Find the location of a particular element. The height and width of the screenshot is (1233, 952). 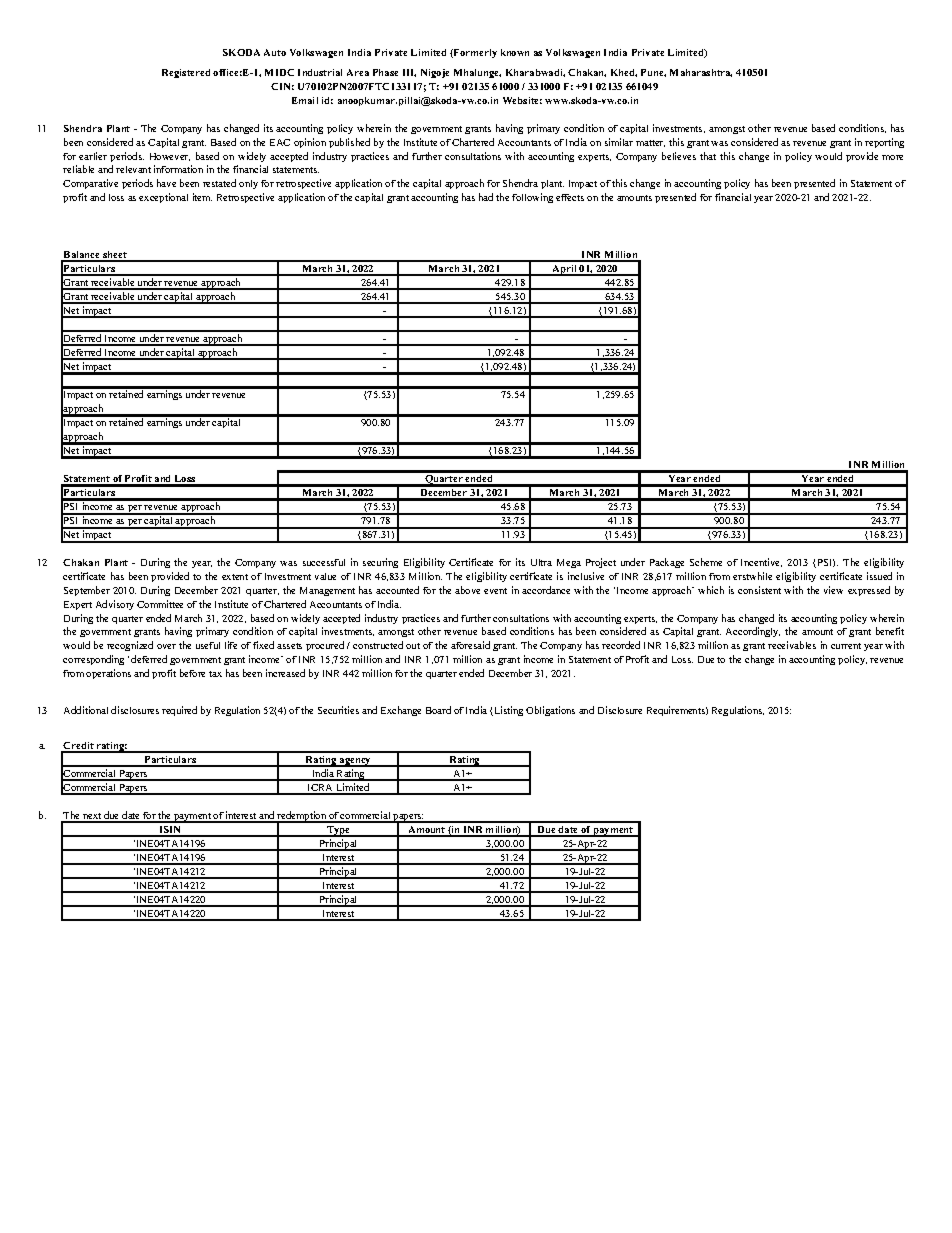

Maharashtra is located at coordinates (701, 73).
